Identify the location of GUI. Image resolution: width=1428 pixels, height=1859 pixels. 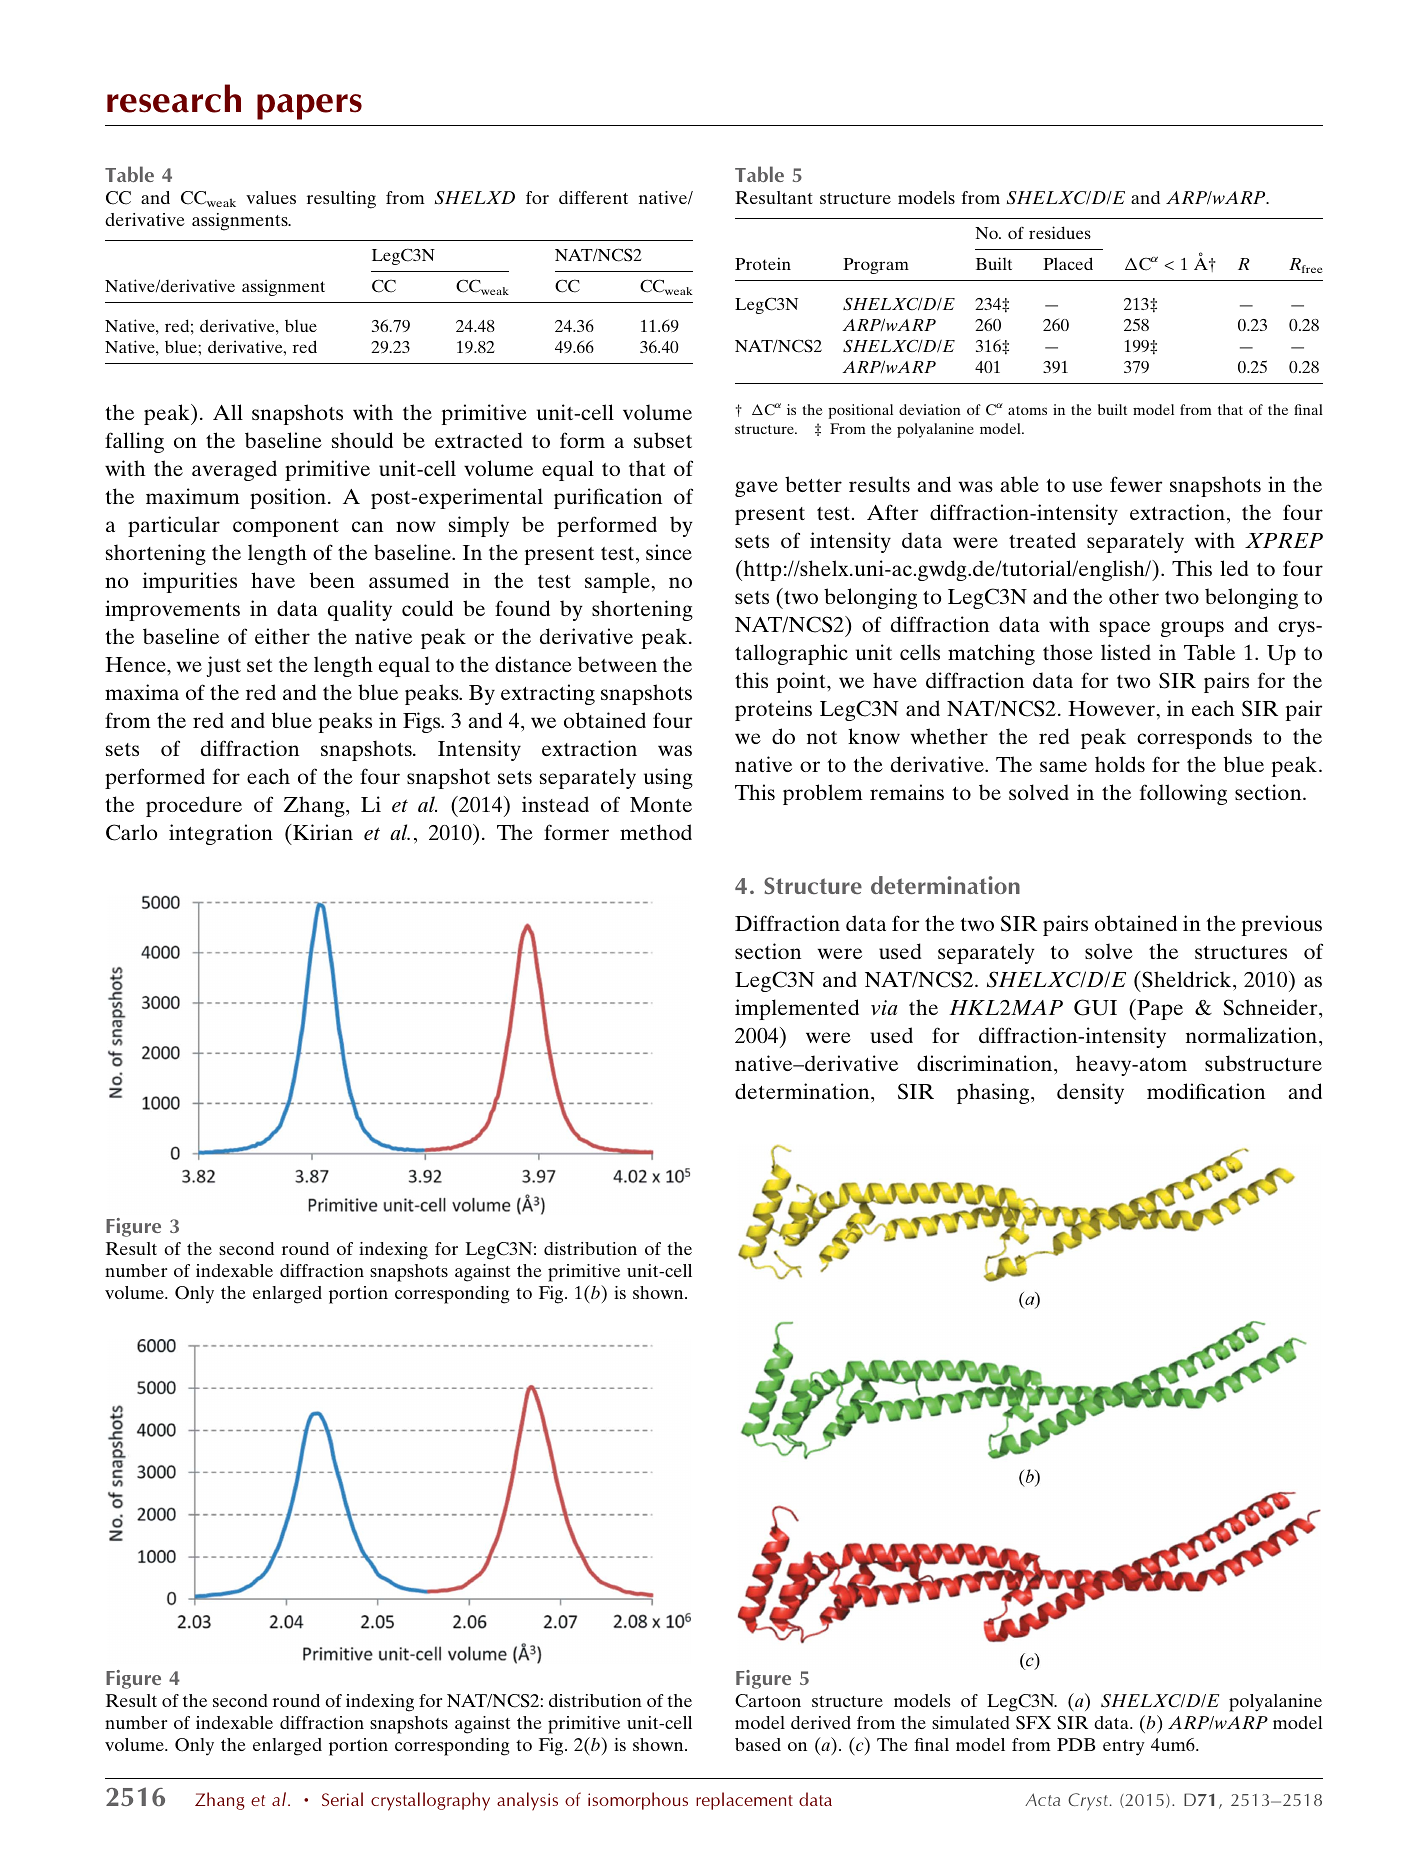
(1095, 1007).
